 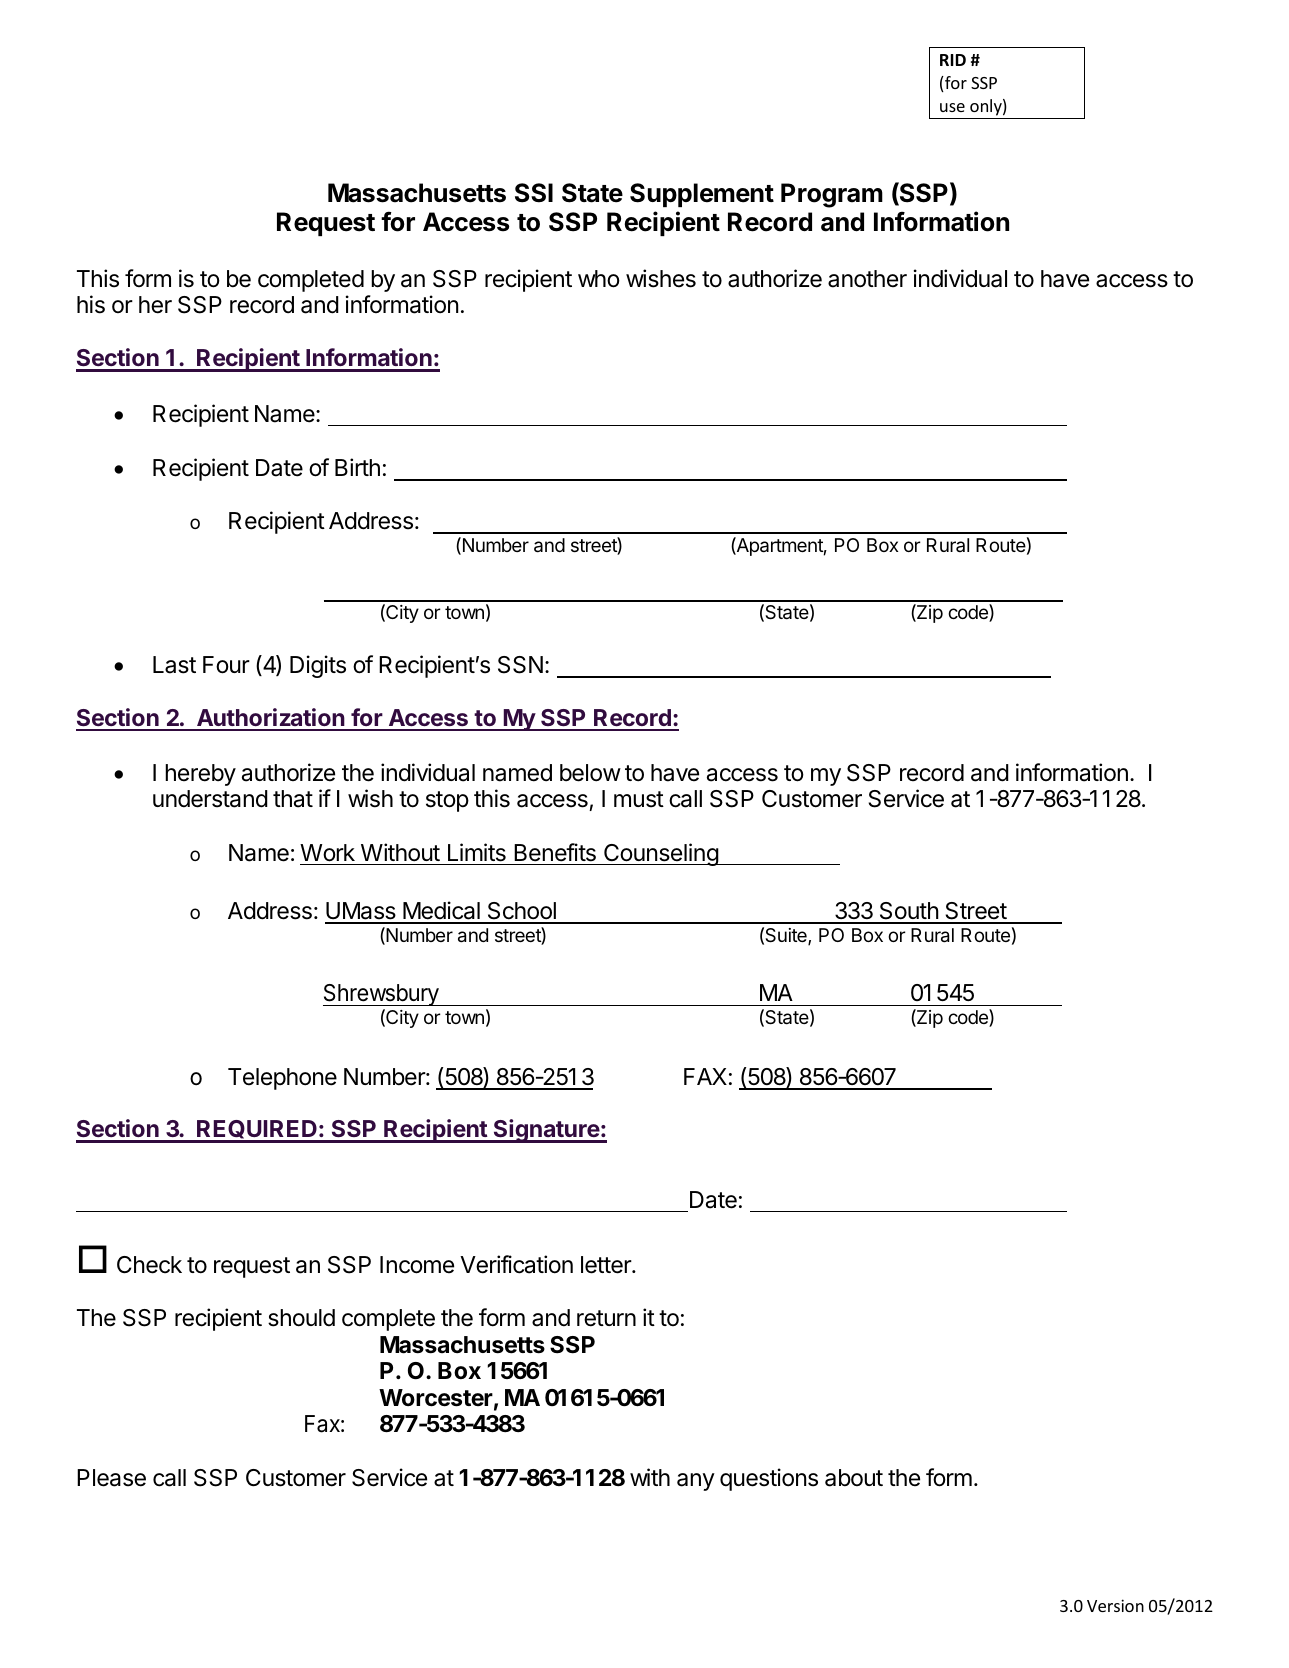 What do you see at coordinates (111, 1478) in the page?
I see `Please` at bounding box center [111, 1478].
